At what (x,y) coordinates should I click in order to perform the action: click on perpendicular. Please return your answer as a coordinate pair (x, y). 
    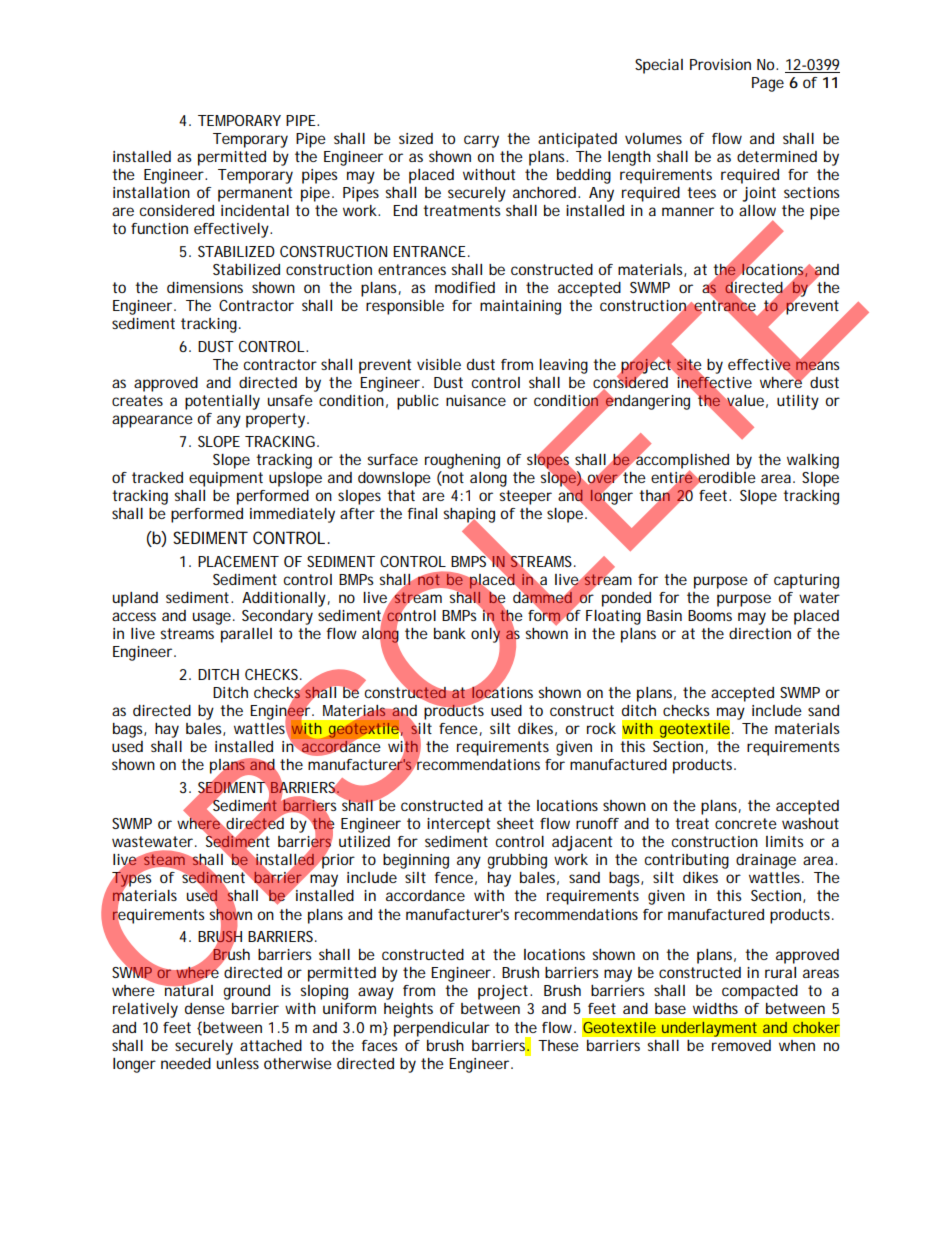
    Looking at the image, I should click on (442, 1029).
